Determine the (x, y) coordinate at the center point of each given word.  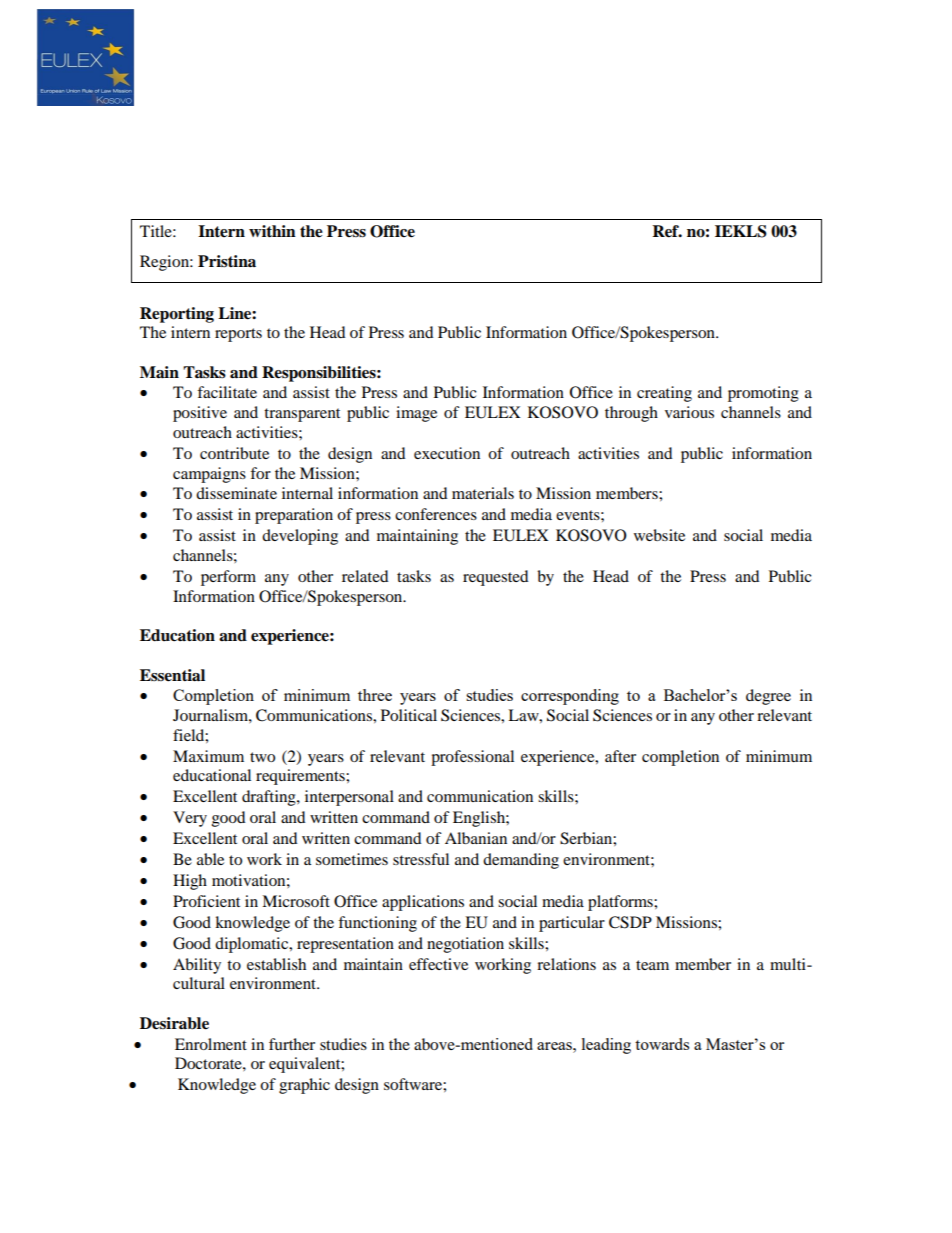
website (659, 535)
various (689, 412)
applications (423, 903)
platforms (621, 903)
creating (664, 394)
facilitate (227, 392)
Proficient (206, 901)
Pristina (227, 261)
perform (228, 578)
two (262, 757)
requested (496, 578)
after (620, 756)
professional (472, 758)
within (272, 231)
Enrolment (211, 1044)
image (416, 414)
